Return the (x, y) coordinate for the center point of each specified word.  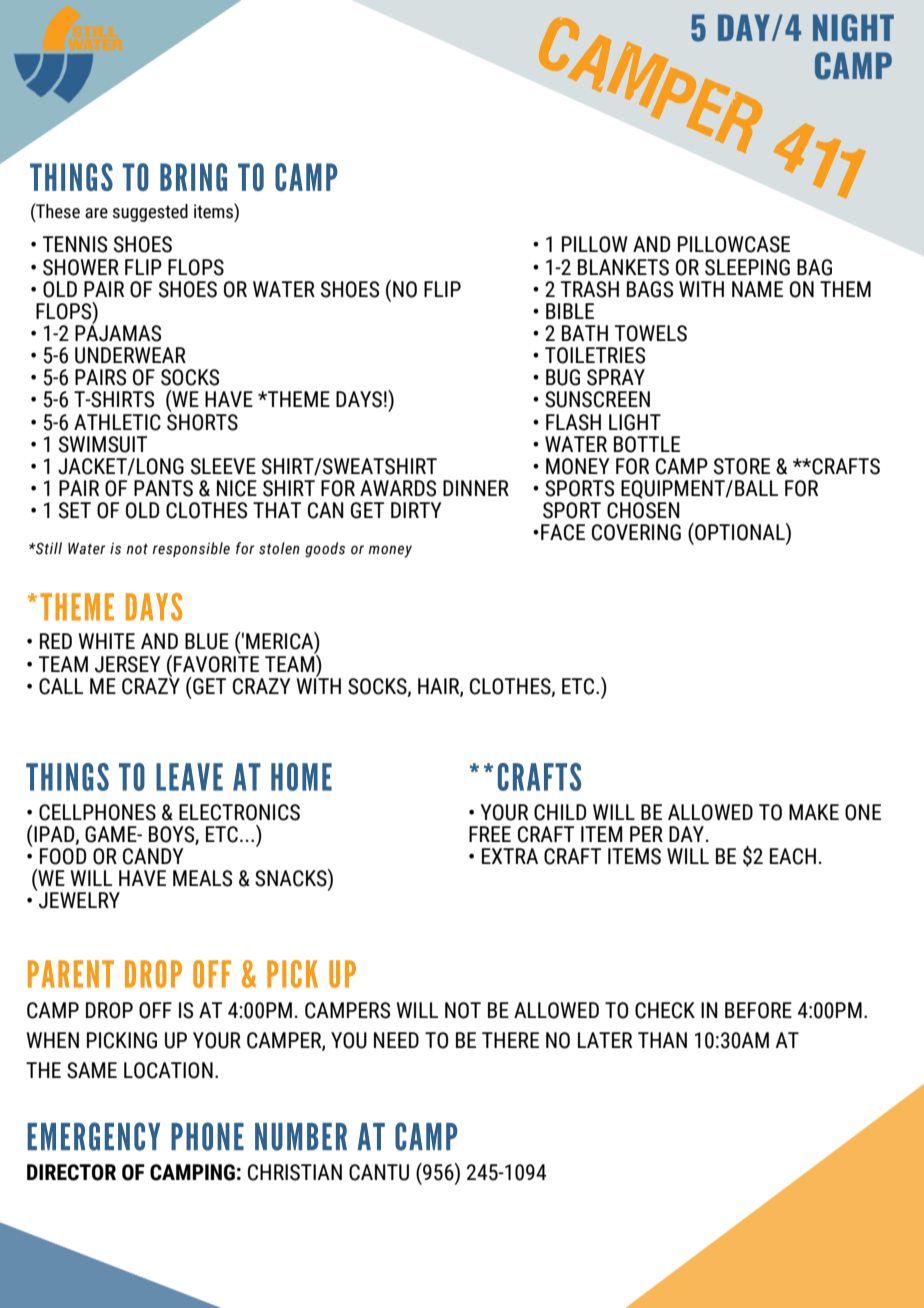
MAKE (814, 812)
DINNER (476, 488)
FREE (490, 834)
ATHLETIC (117, 422)
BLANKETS (623, 267)
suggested (150, 213)
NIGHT (853, 28)
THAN (662, 1040)
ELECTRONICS (239, 812)
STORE (742, 466)
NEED (396, 1040)
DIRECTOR (71, 1172)
